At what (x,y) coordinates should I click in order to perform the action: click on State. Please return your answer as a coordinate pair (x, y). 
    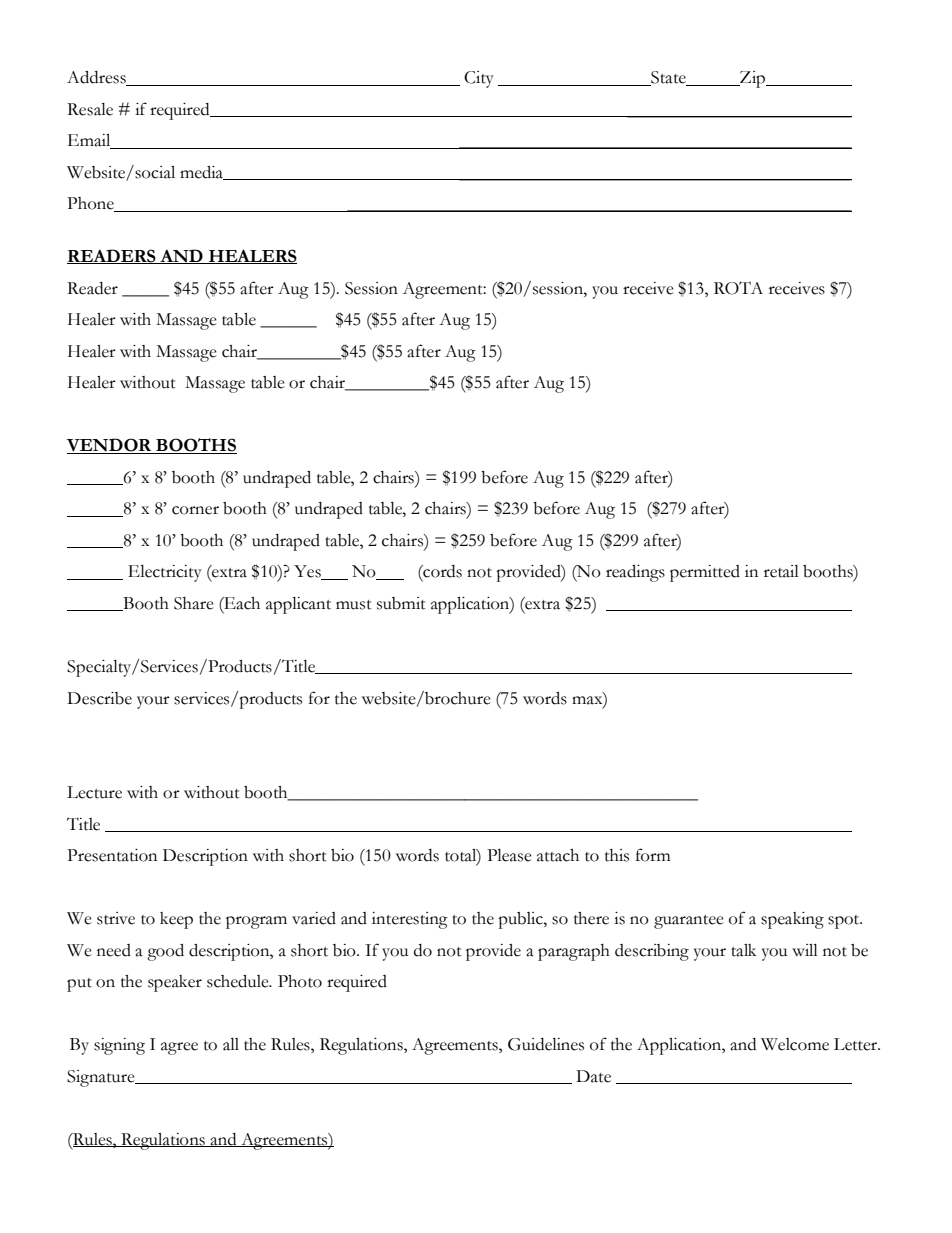
    Looking at the image, I should click on (668, 78).
